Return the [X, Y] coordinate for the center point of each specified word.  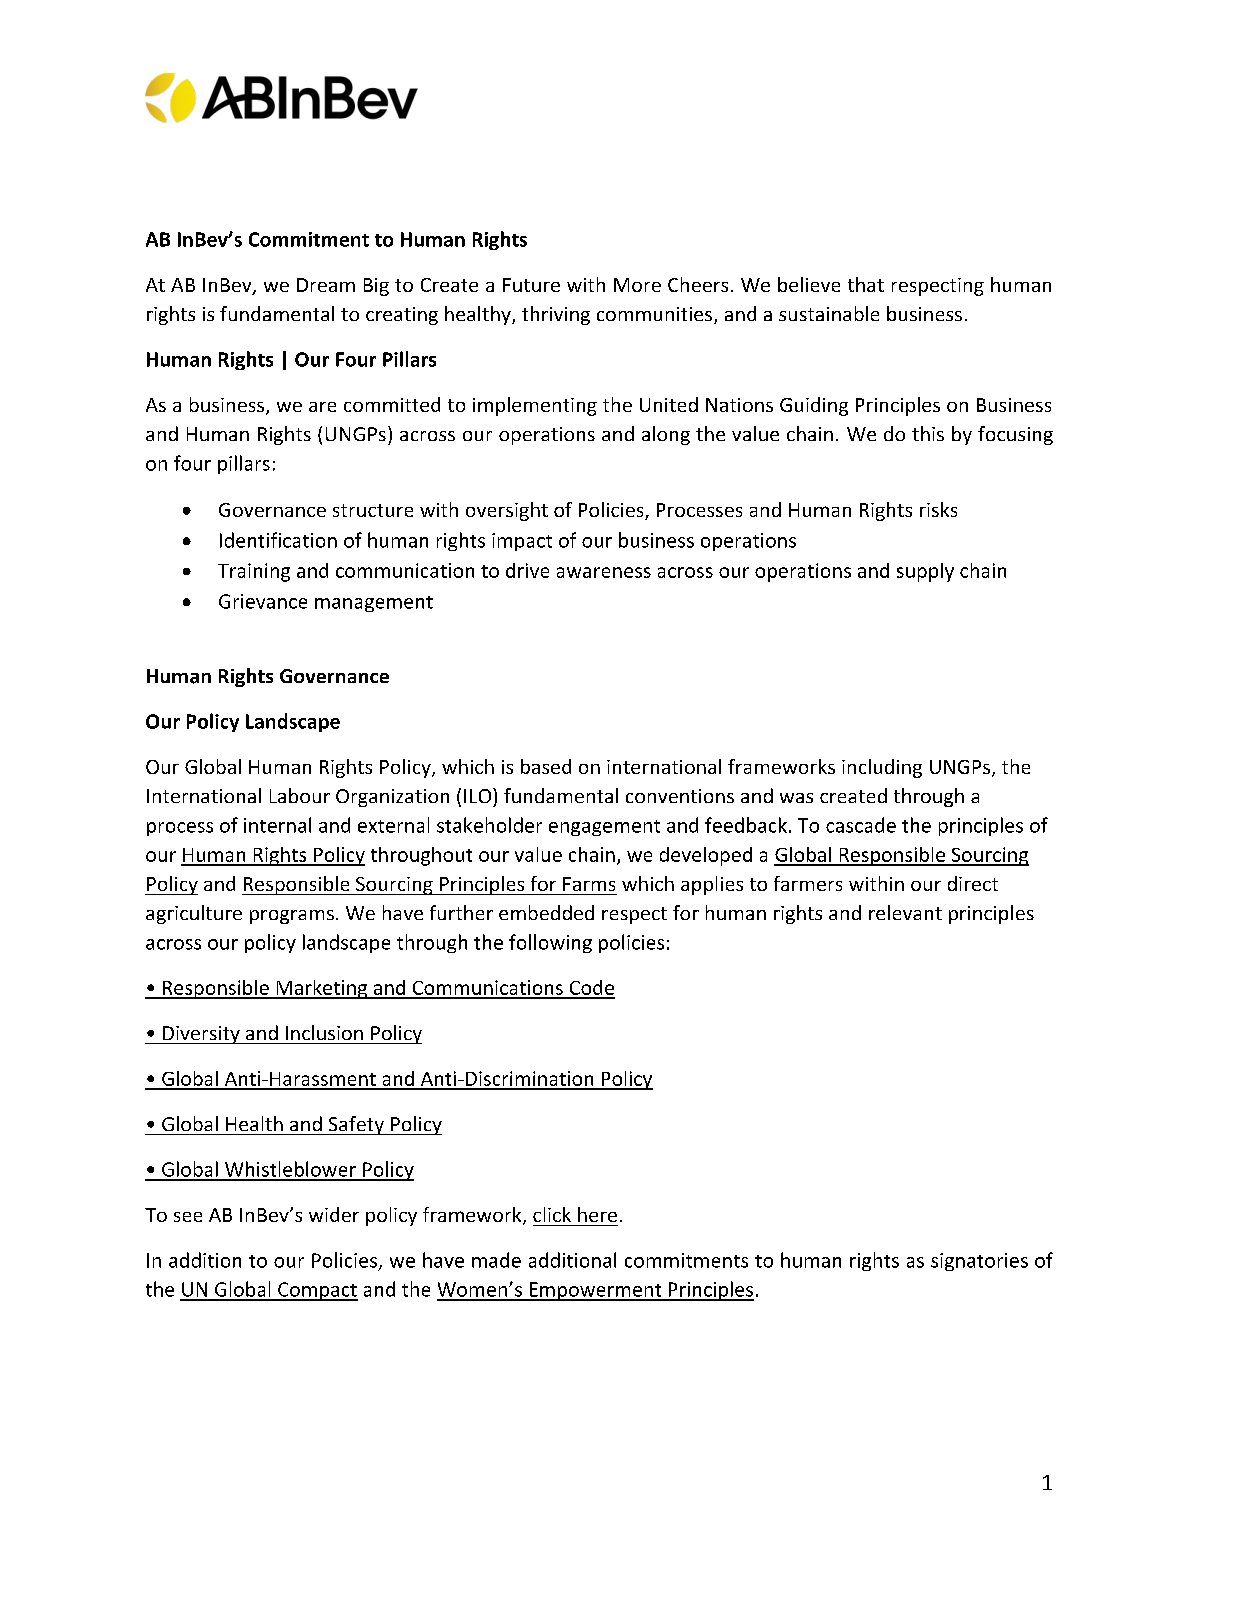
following [550, 943]
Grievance [263, 601]
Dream [326, 285]
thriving [556, 315]
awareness [604, 572]
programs [292, 917]
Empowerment [595, 1291]
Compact [317, 1291]
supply [925, 572]
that [866, 284]
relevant [905, 912]
